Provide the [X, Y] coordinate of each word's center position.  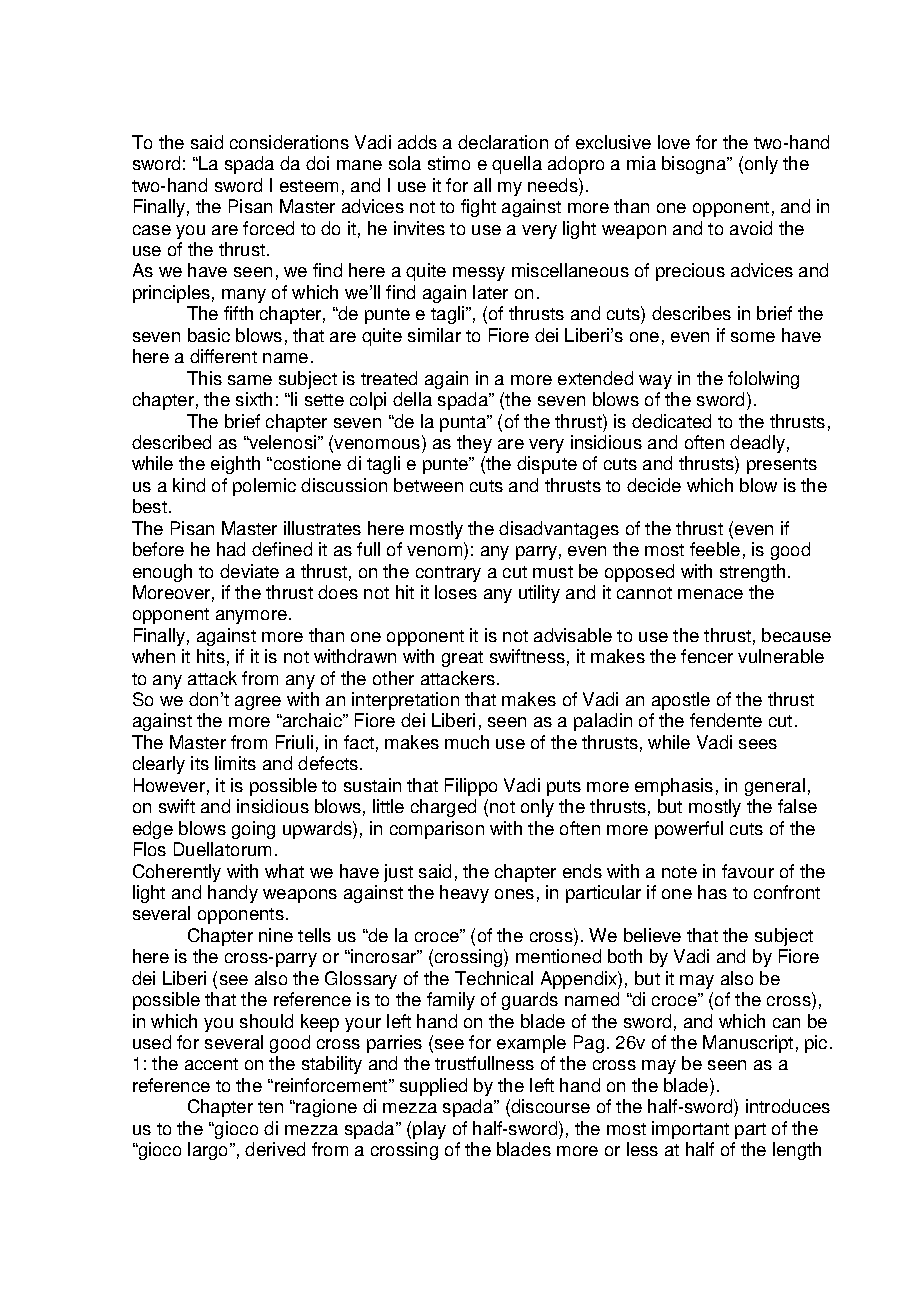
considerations [289, 142]
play [429, 1130]
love [674, 142]
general [775, 787]
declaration [503, 142]
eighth [235, 465]
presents [782, 466]
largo [209, 1151]
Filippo [471, 787]
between [428, 485]
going [253, 830]
